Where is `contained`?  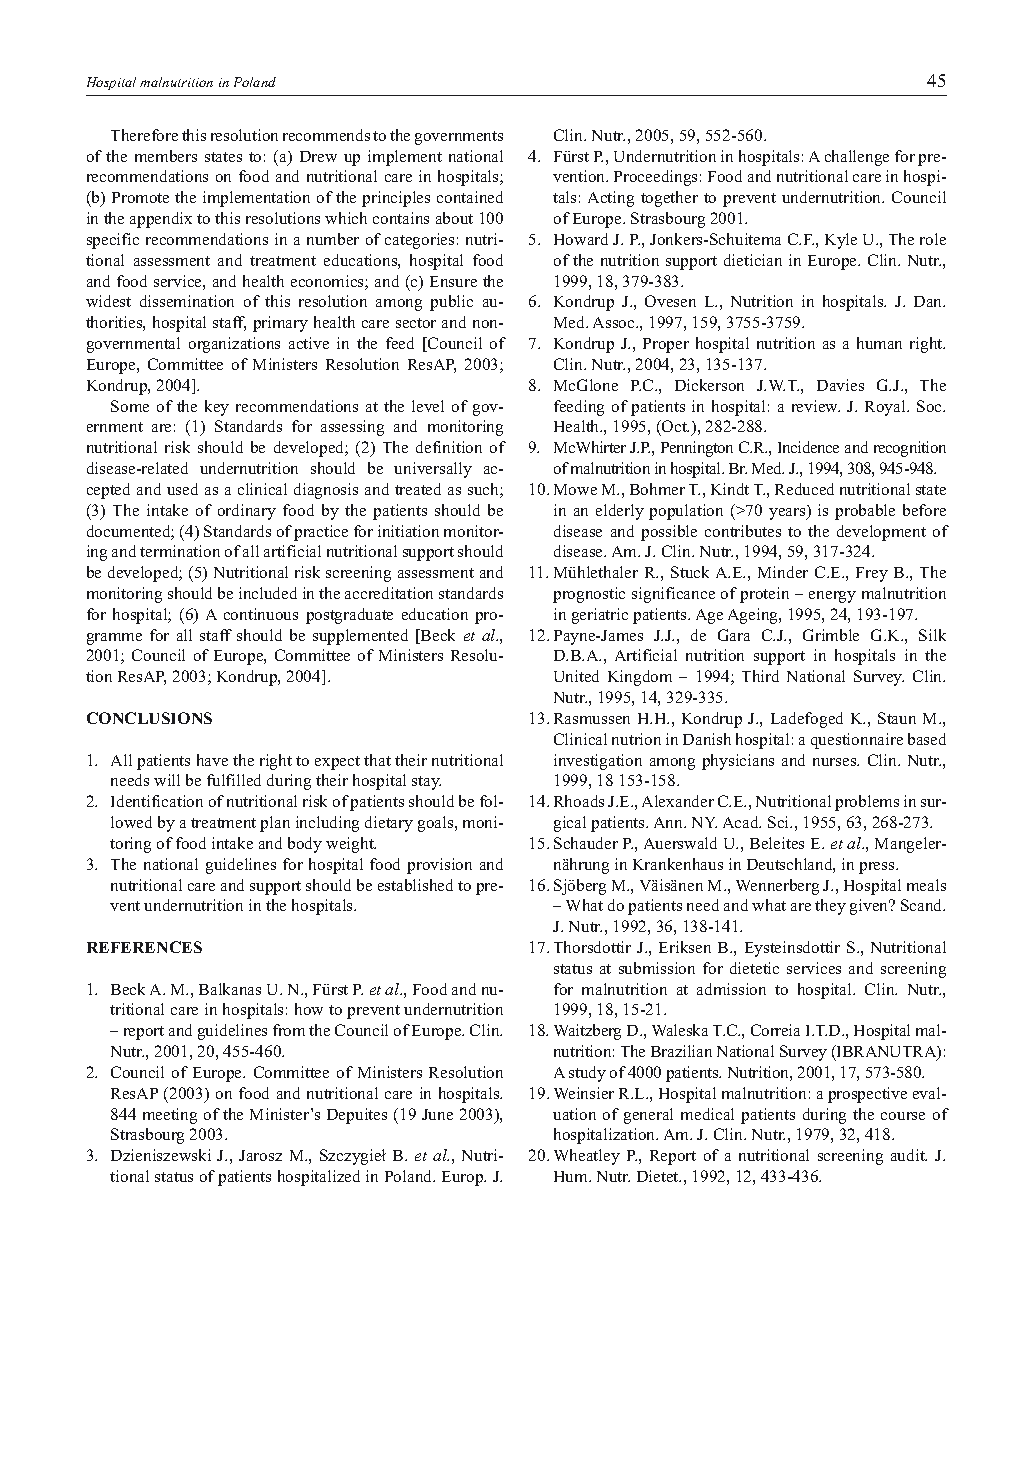
contained is located at coordinates (470, 197).
